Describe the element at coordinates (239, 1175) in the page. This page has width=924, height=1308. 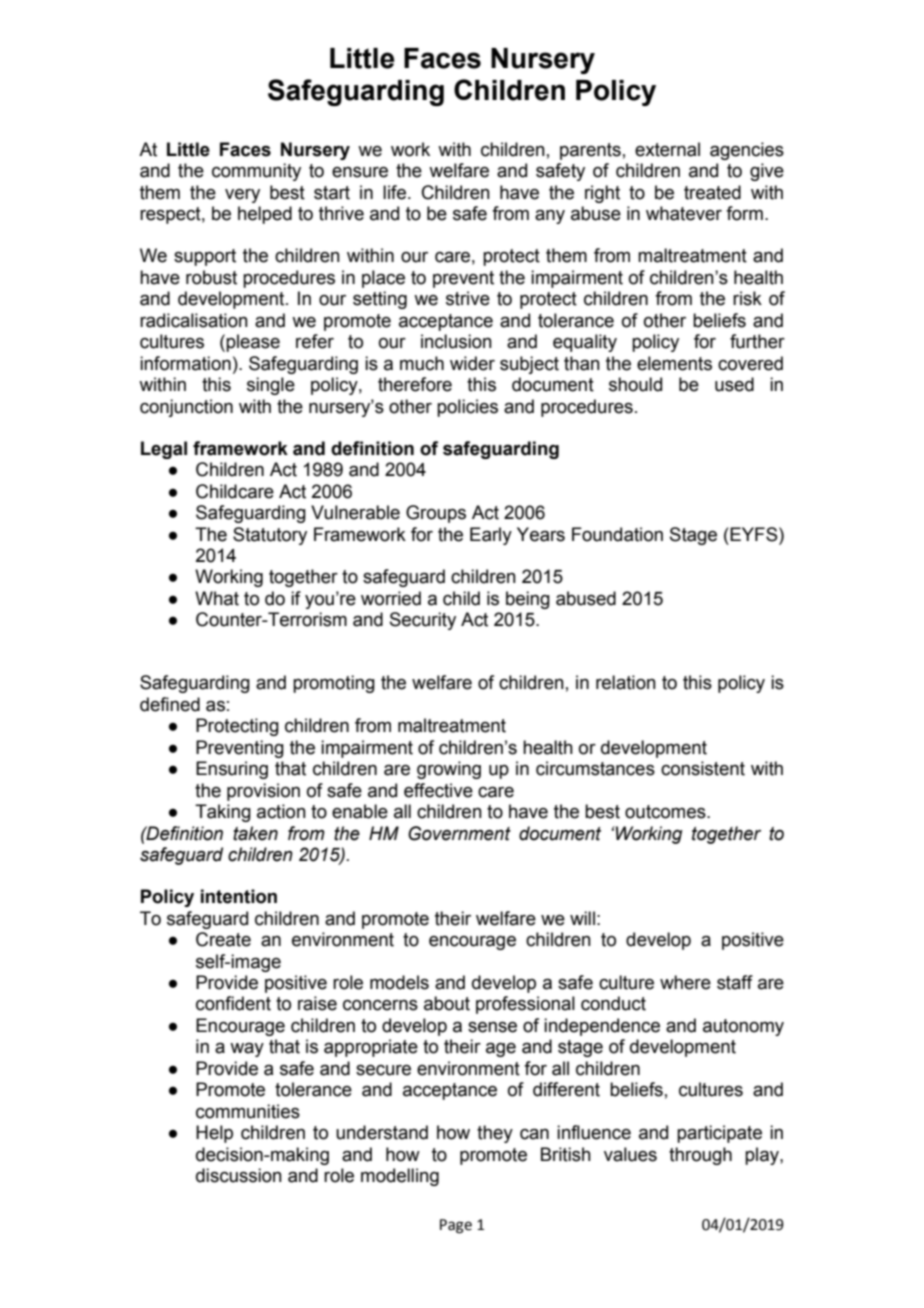
I see `discussion` at that location.
